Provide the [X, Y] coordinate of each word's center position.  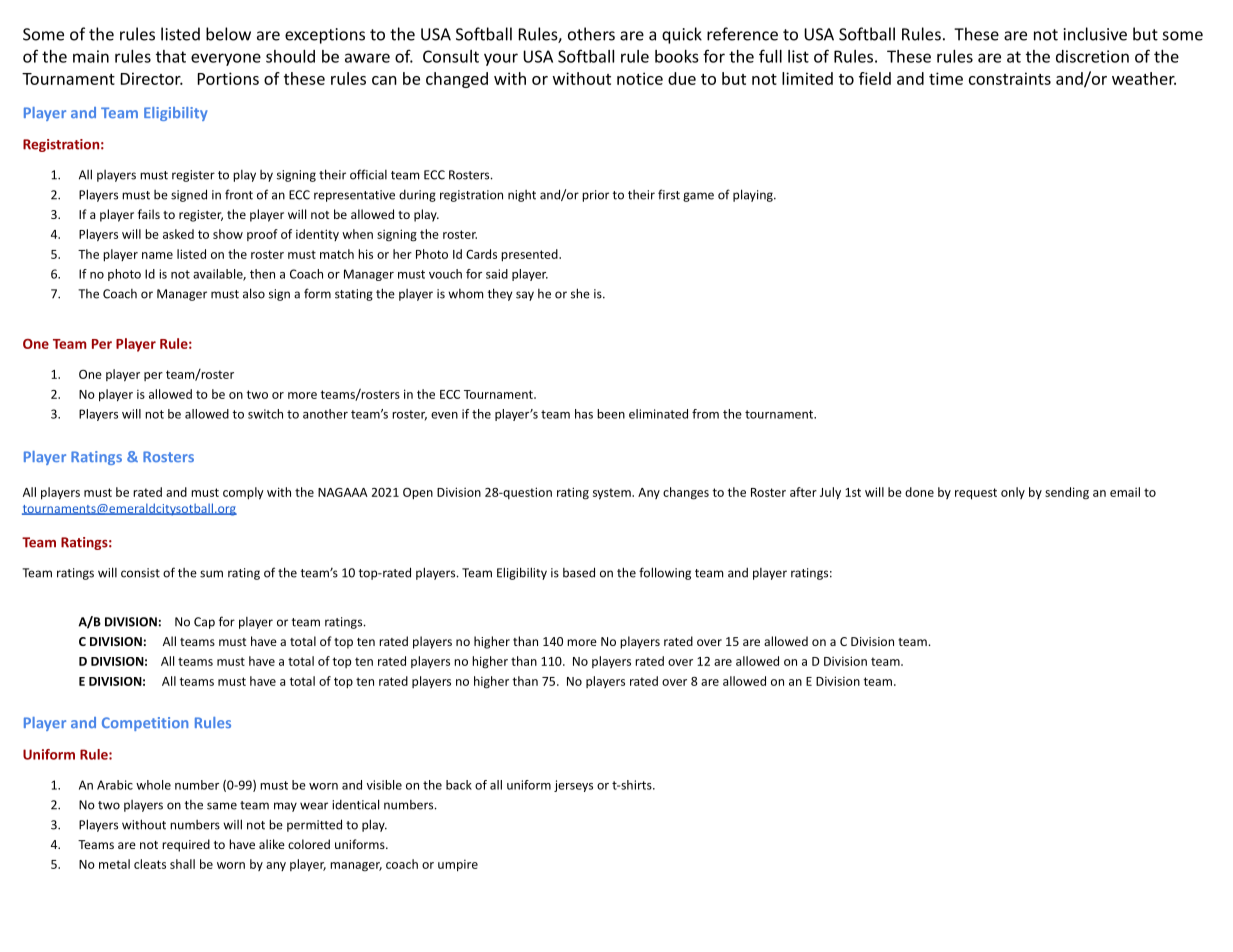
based [579, 572]
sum [211, 574]
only [1013, 493]
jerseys [573, 786]
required [186, 845]
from [705, 414]
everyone [226, 59]
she [580, 293]
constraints [1010, 78]
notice [640, 78]
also [254, 293]
